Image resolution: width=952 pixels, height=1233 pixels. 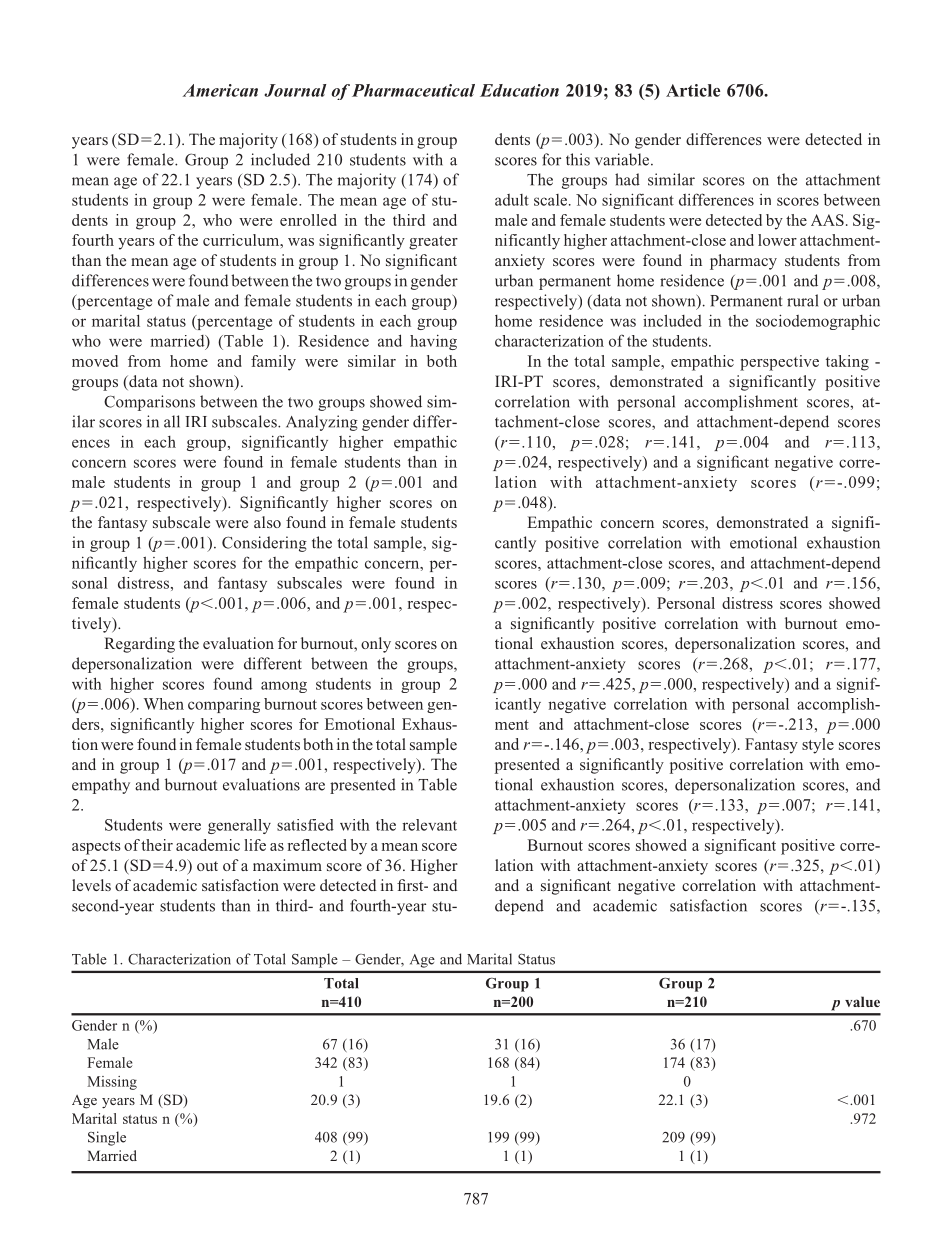 I want to click on Article, so click(x=693, y=90).
